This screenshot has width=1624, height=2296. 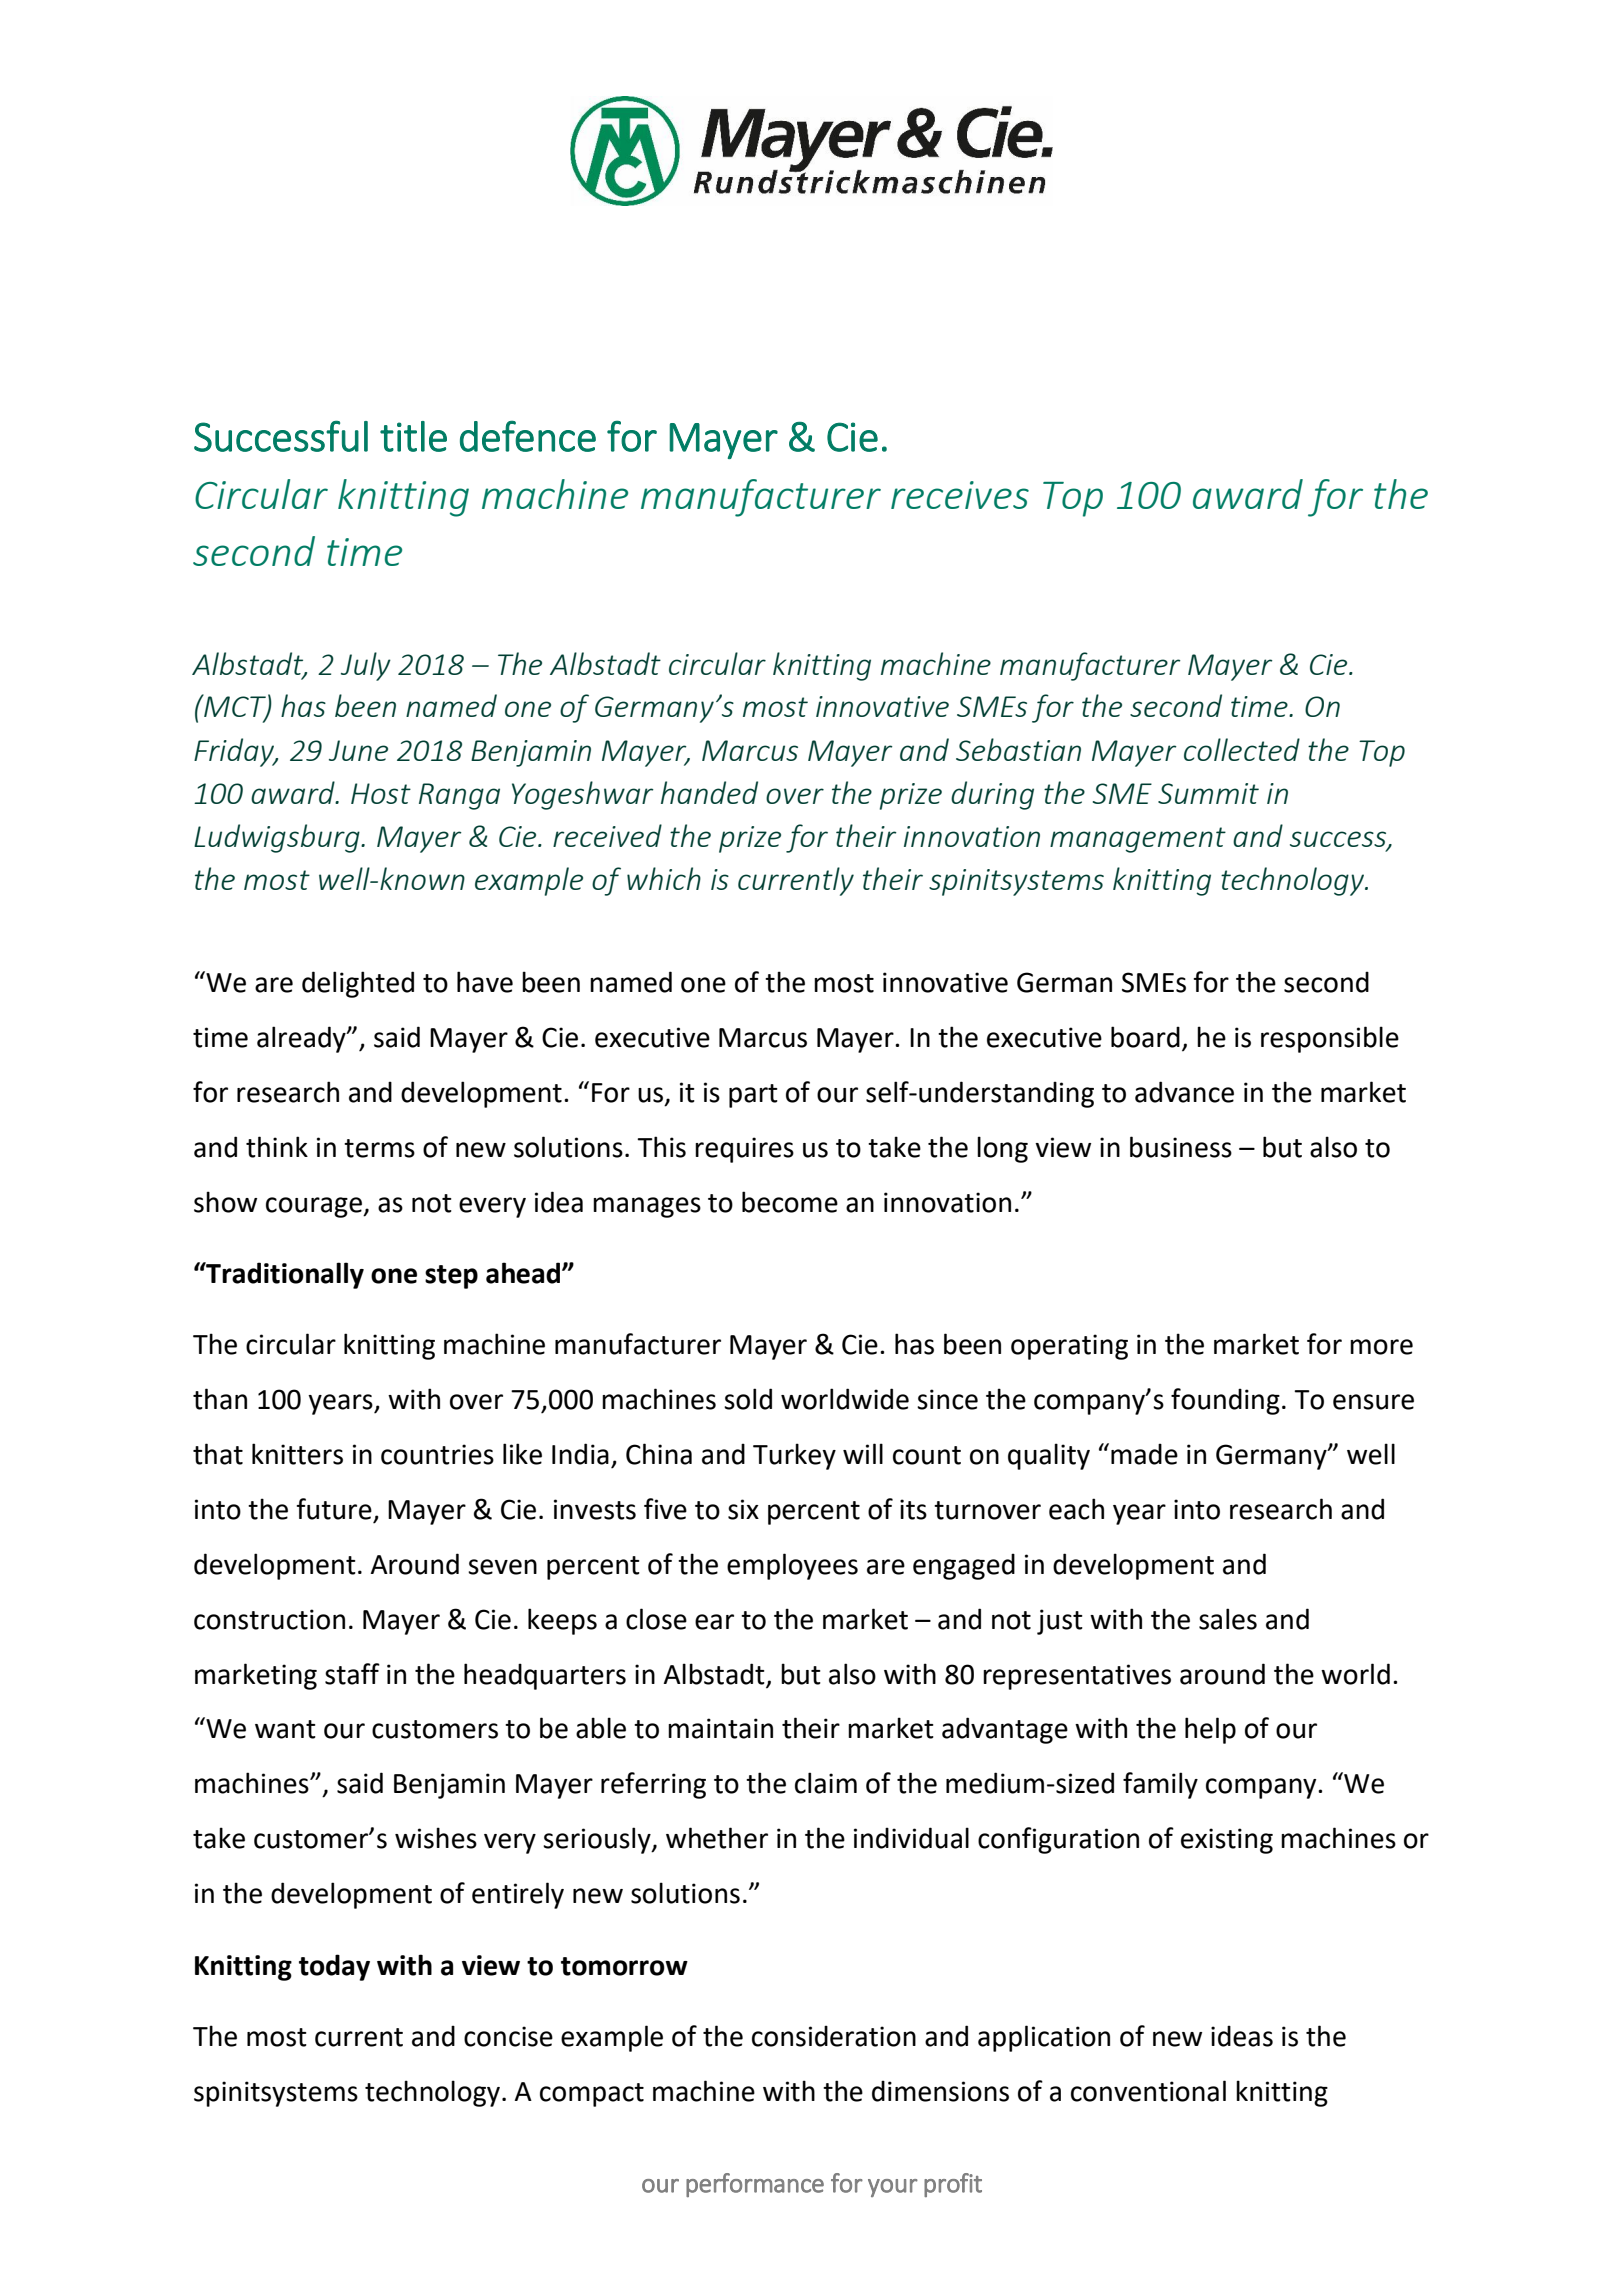 What do you see at coordinates (1148, 2091) in the screenshot?
I see `conventional` at bounding box center [1148, 2091].
